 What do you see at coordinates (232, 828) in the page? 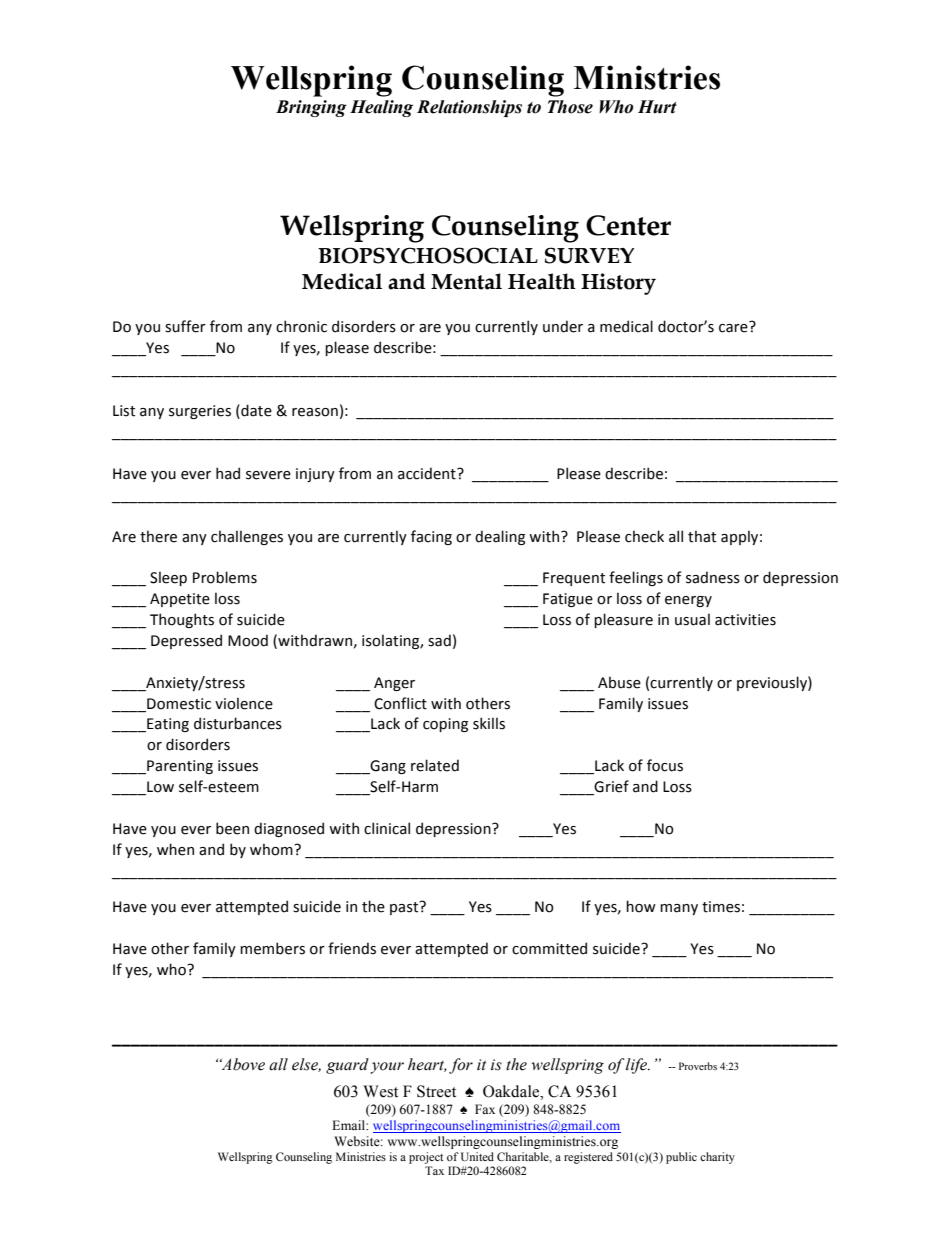
I see `been` at bounding box center [232, 828].
